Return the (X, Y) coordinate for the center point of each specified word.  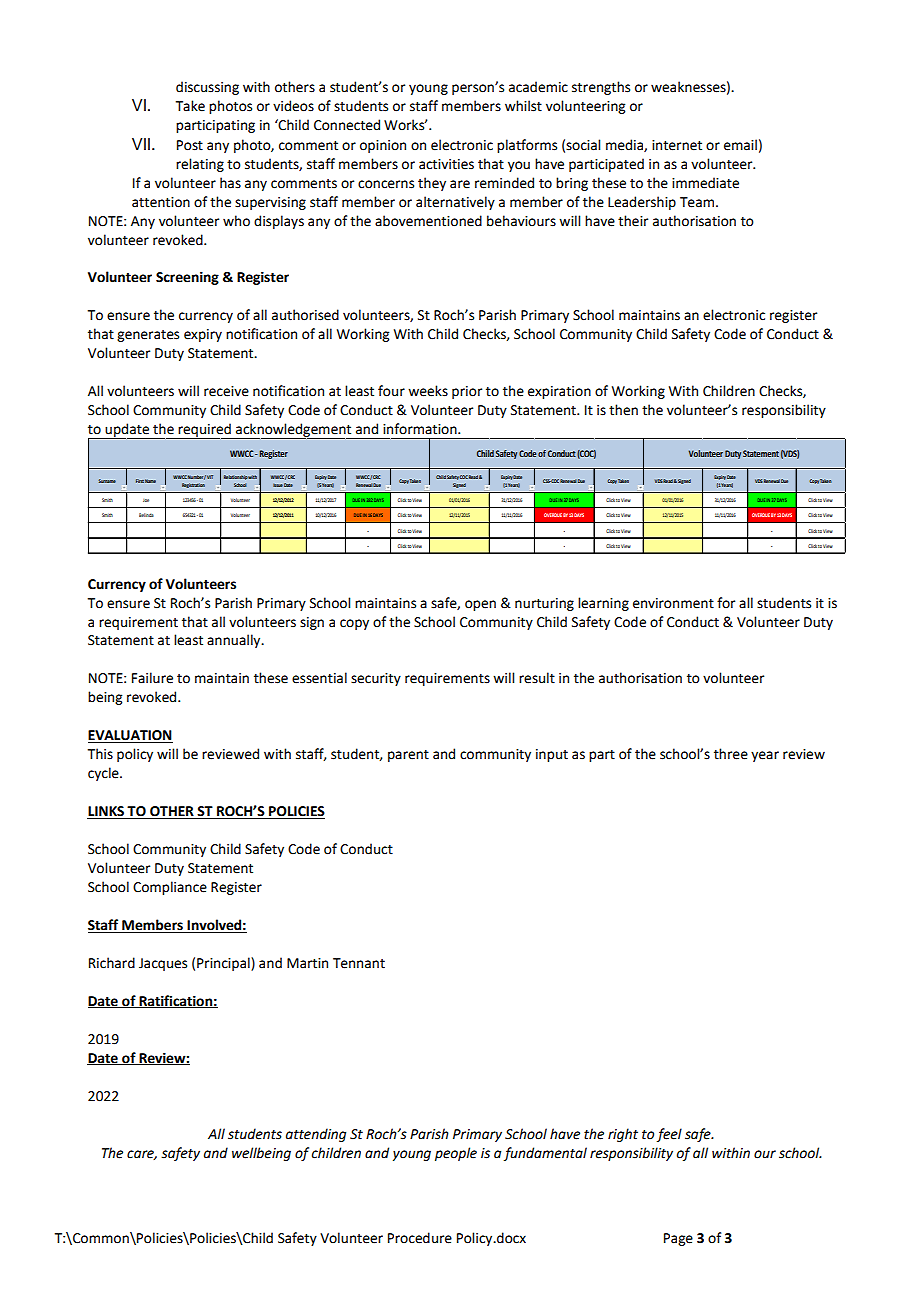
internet (677, 145)
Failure (152, 678)
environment (673, 603)
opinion (383, 146)
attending (316, 1135)
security (376, 679)
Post (190, 145)
